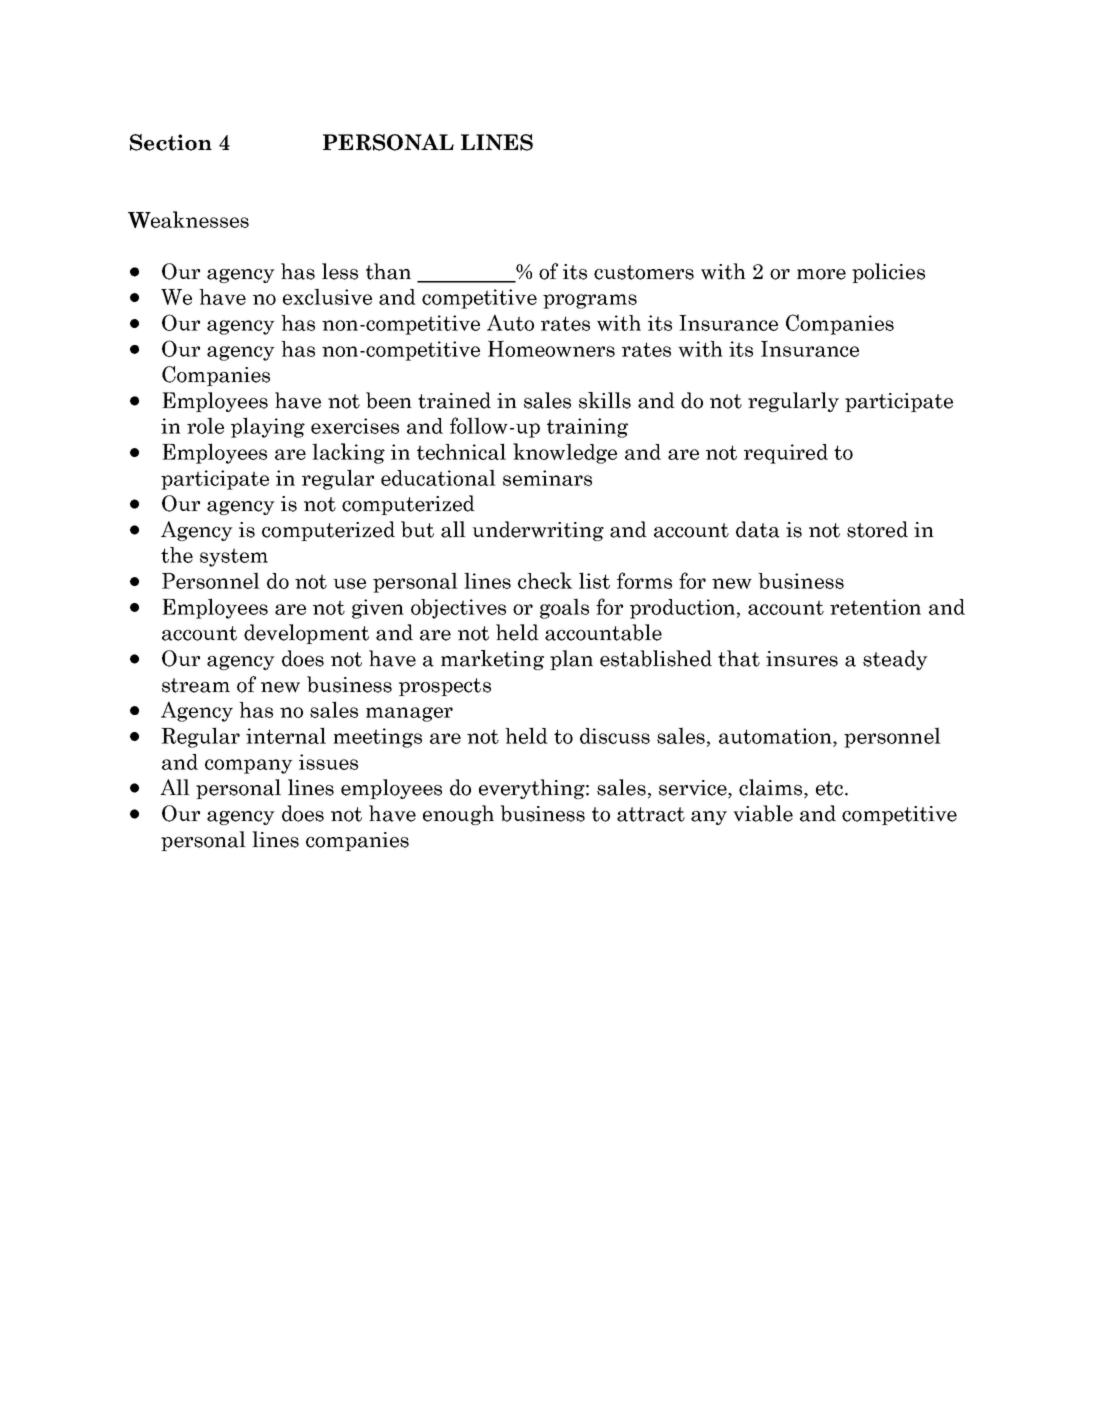 Image resolution: width=1095 pixels, height=1417 pixels. Describe the element at coordinates (348, 453) in the page. I see `lacking` at that location.
